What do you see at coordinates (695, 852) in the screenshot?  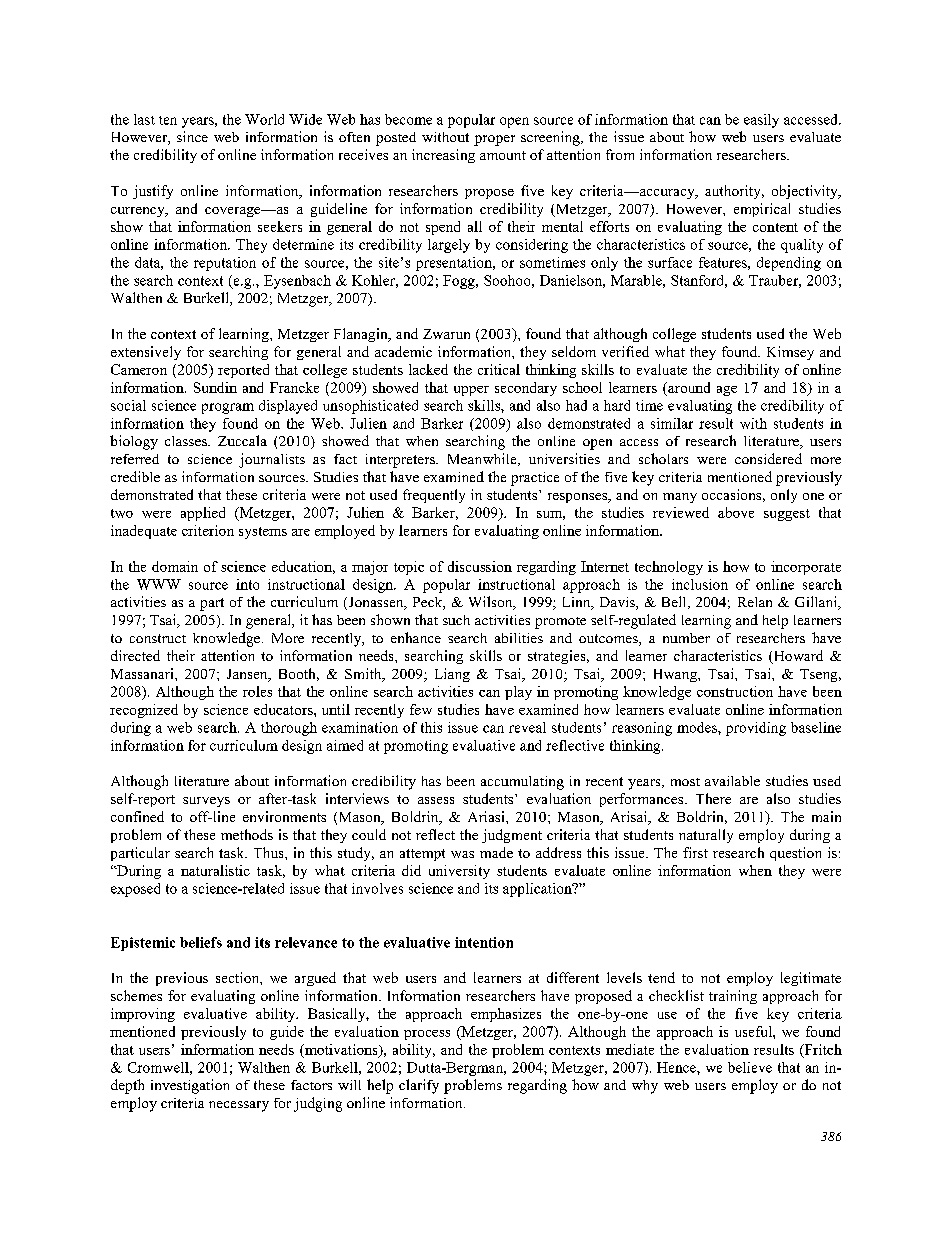 I see `first` at bounding box center [695, 852].
